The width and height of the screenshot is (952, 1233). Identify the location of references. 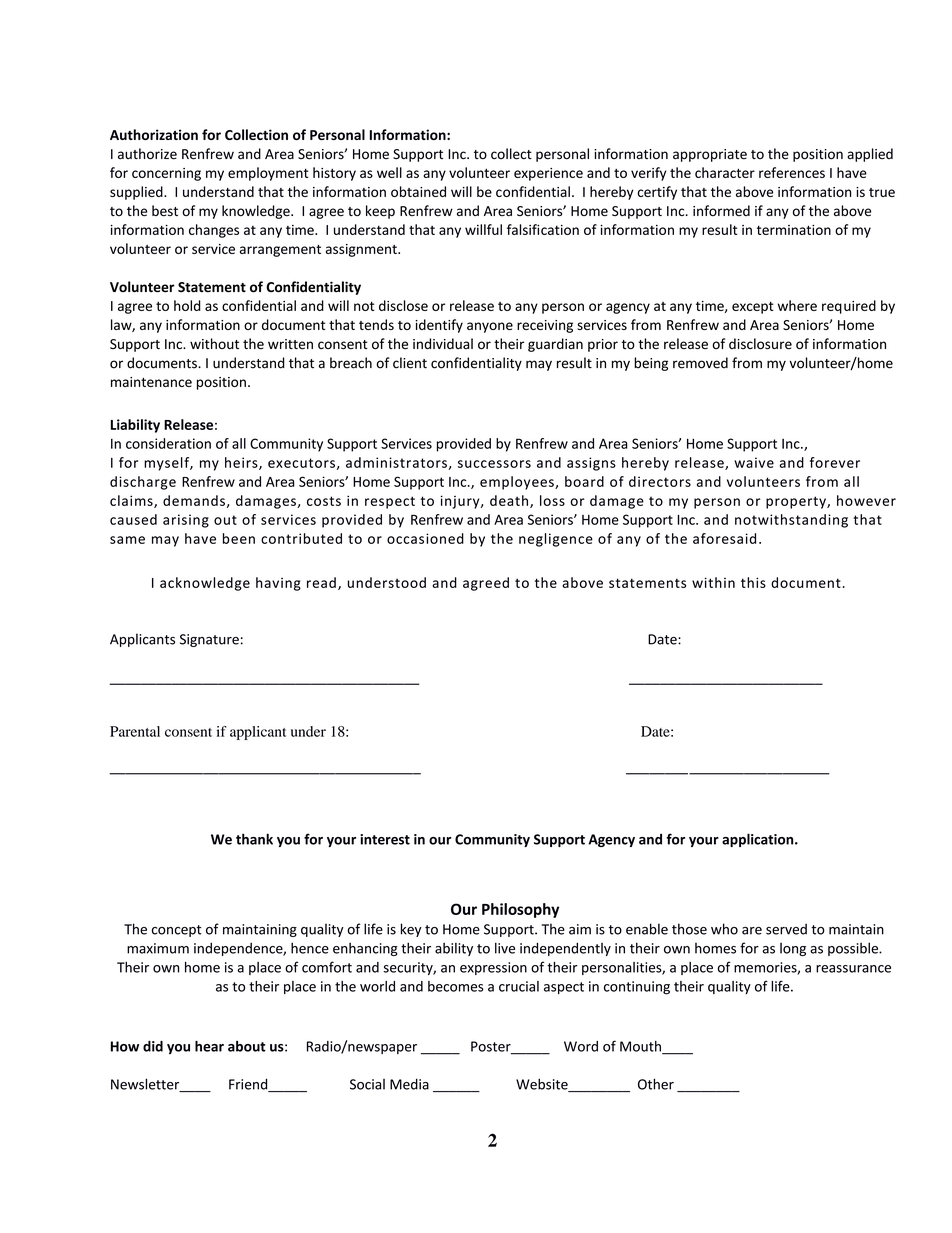
(792, 172).
